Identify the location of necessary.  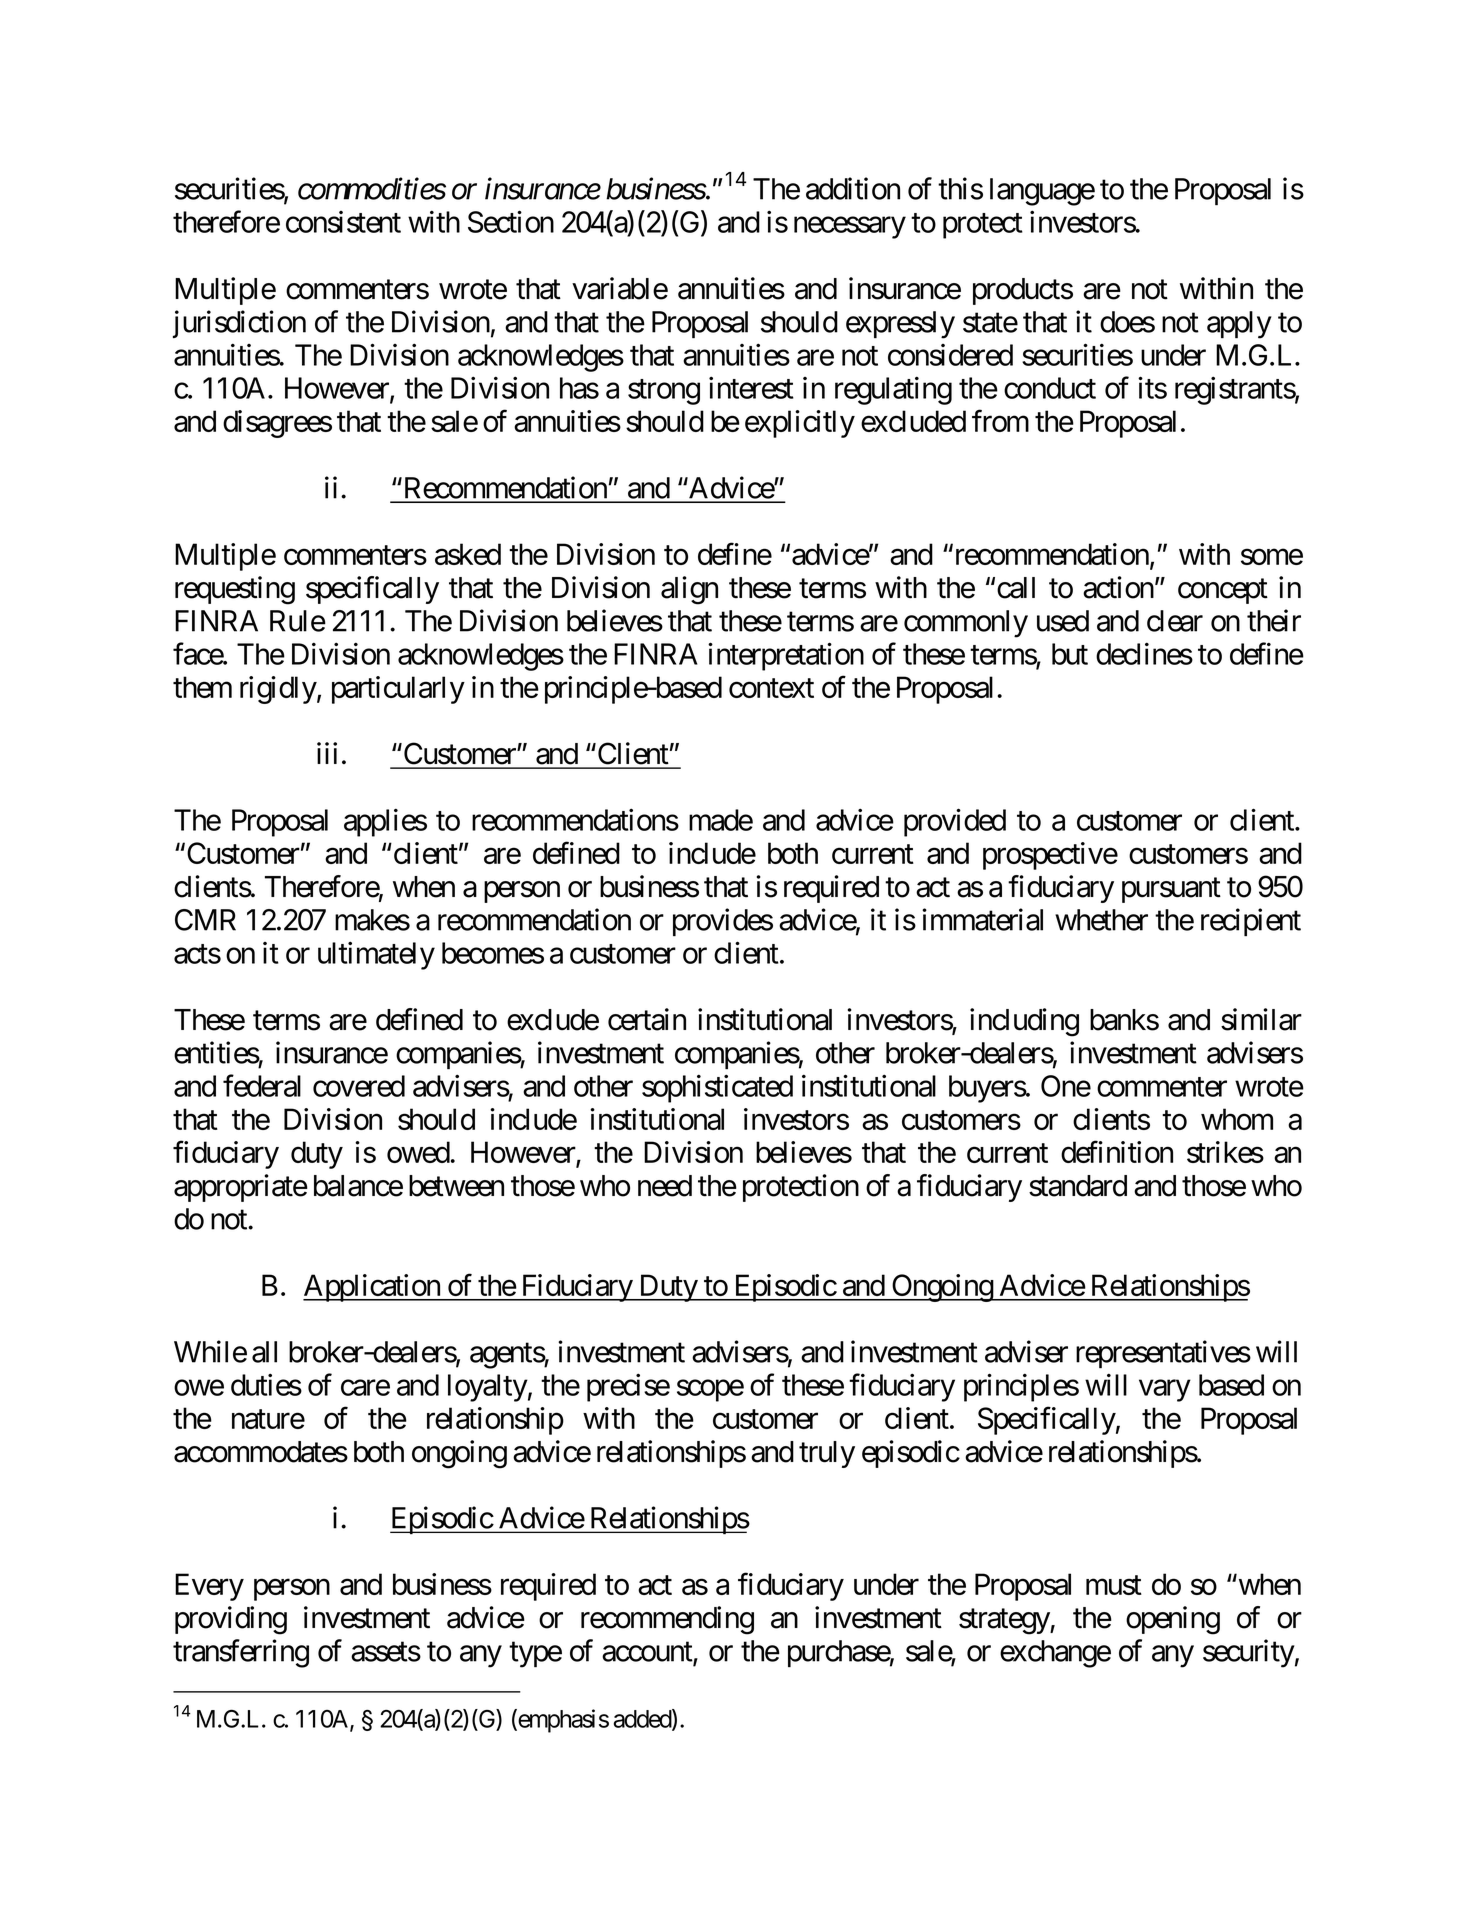
(850, 228).
